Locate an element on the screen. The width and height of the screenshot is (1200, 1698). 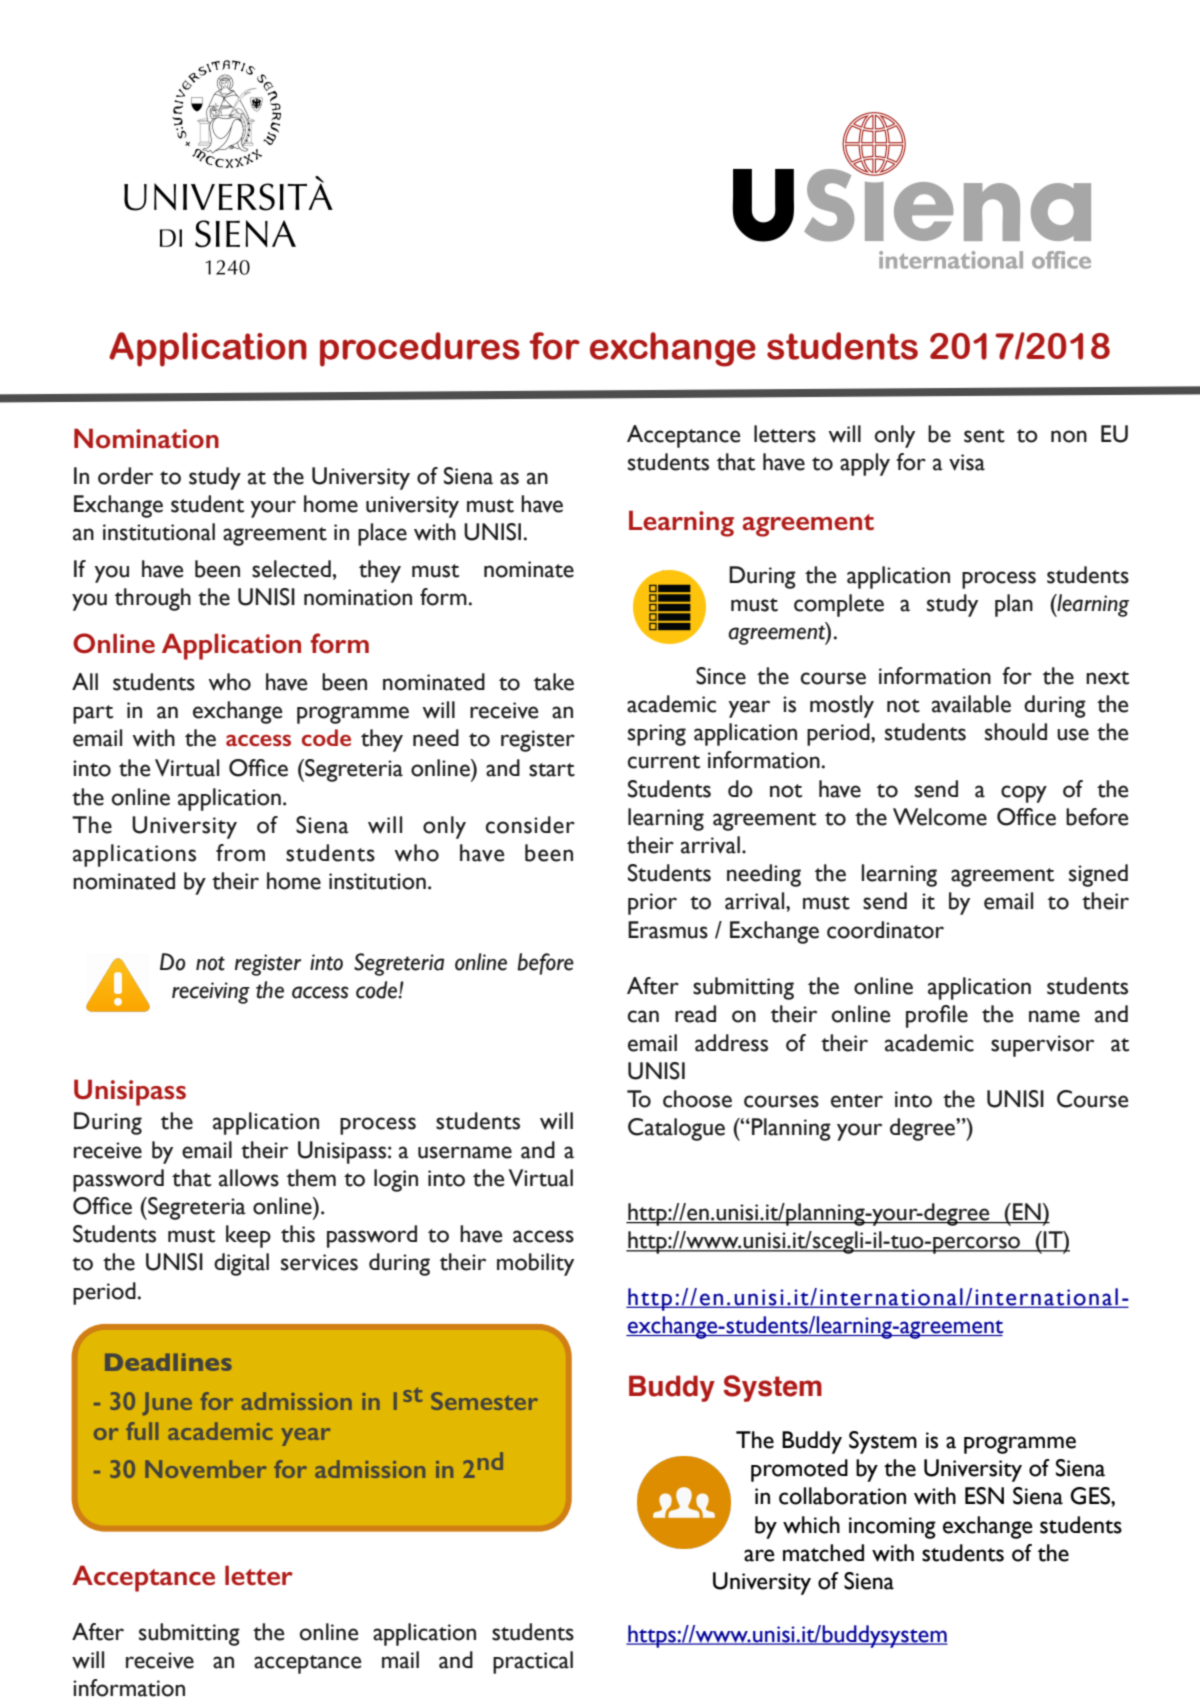
practical is located at coordinates (533, 1662).
